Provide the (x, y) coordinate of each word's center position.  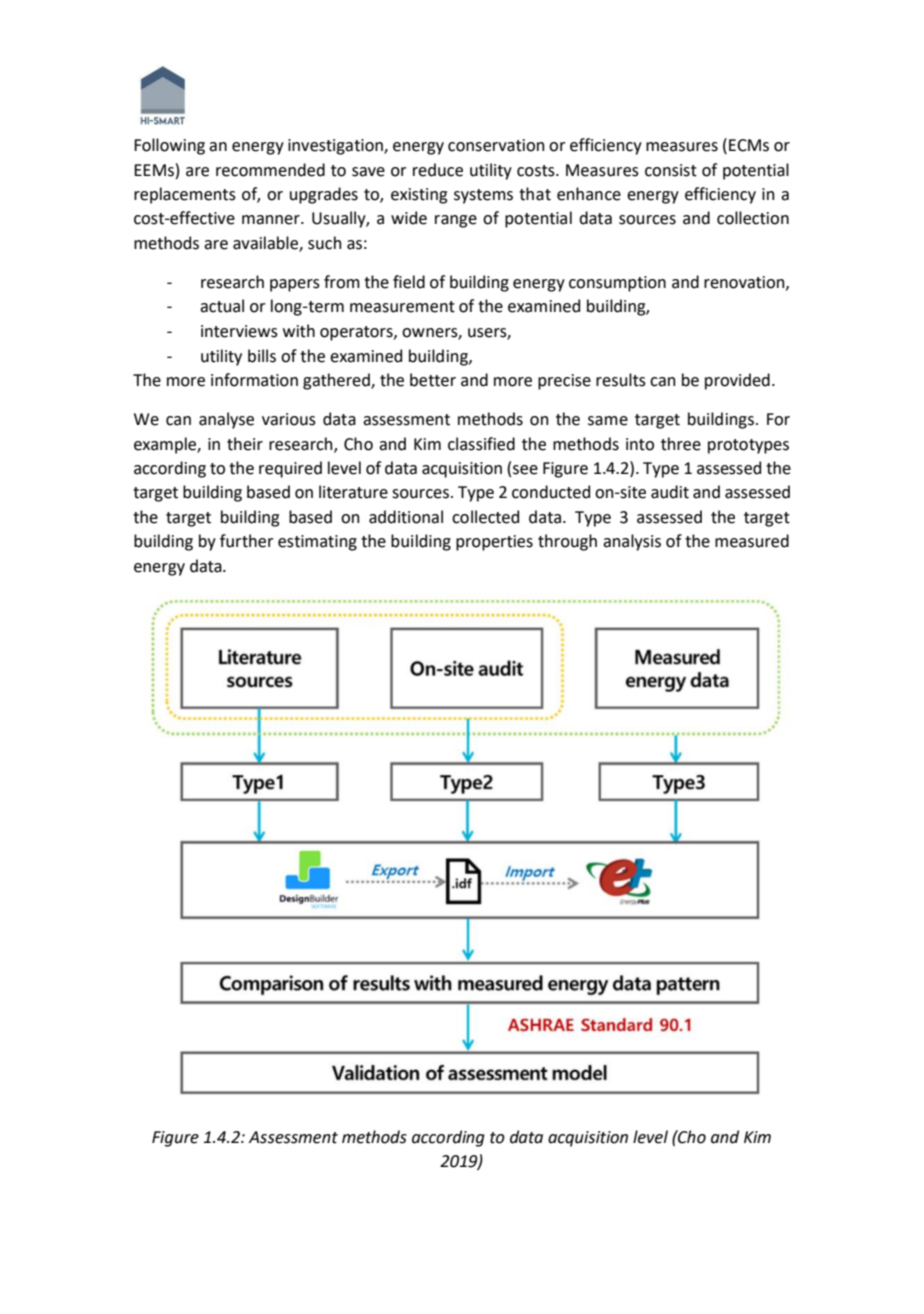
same (608, 421)
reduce (438, 170)
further (246, 541)
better (433, 380)
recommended (270, 170)
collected (485, 517)
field (409, 282)
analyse (226, 420)
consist (671, 170)
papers (295, 285)
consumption (617, 284)
